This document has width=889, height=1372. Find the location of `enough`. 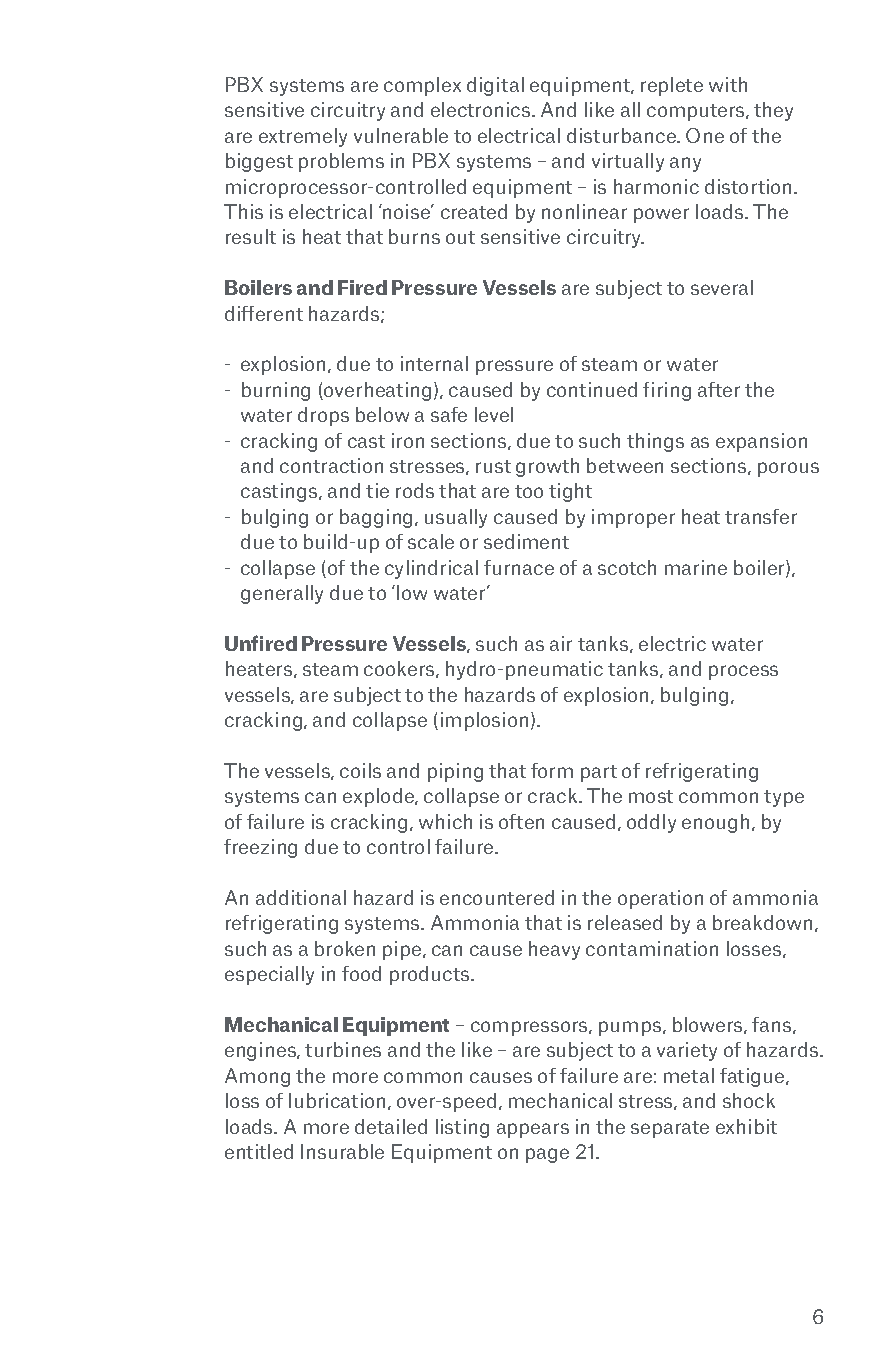

enough is located at coordinates (715, 823).
